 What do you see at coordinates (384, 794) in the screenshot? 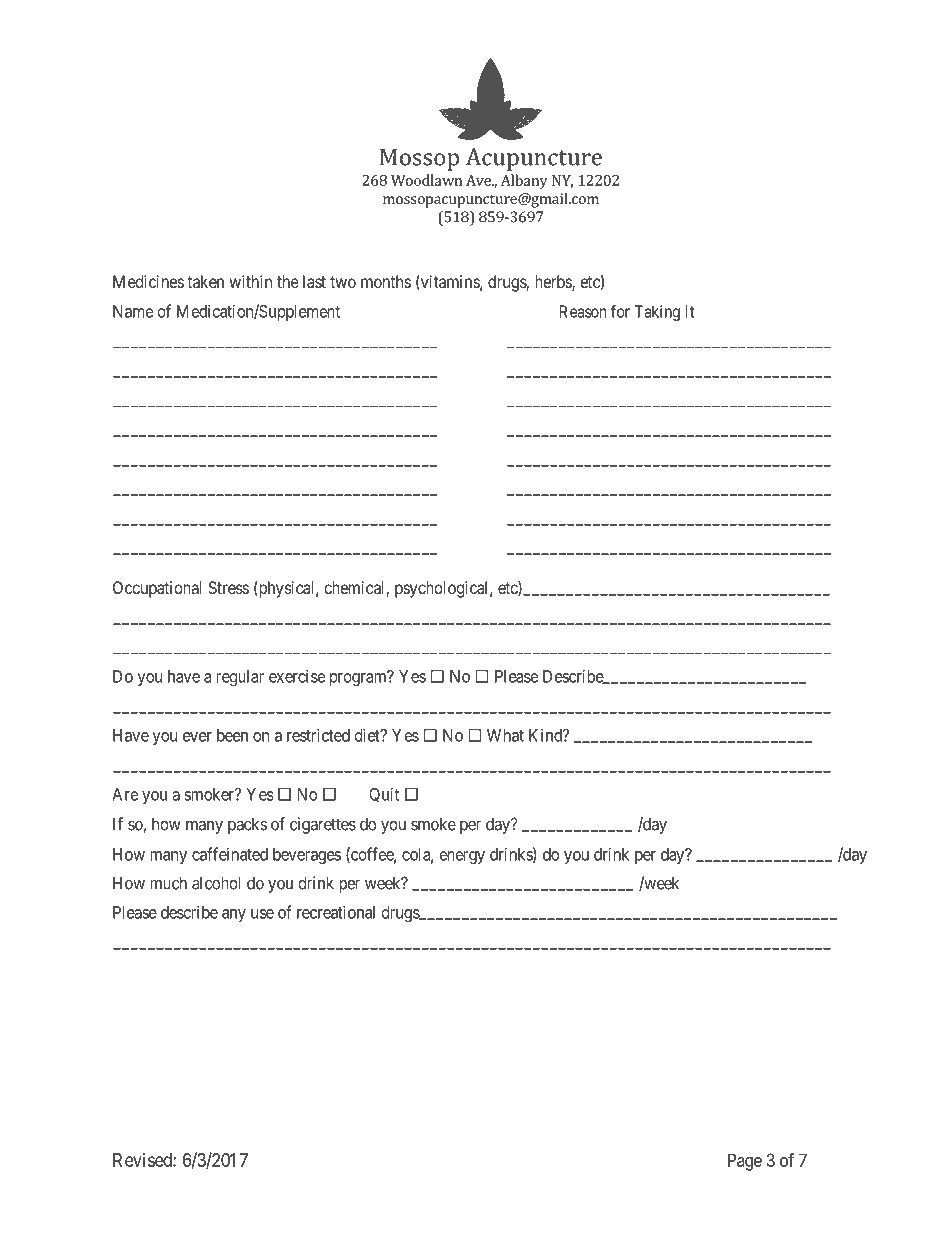
I see `Quit` at bounding box center [384, 794].
